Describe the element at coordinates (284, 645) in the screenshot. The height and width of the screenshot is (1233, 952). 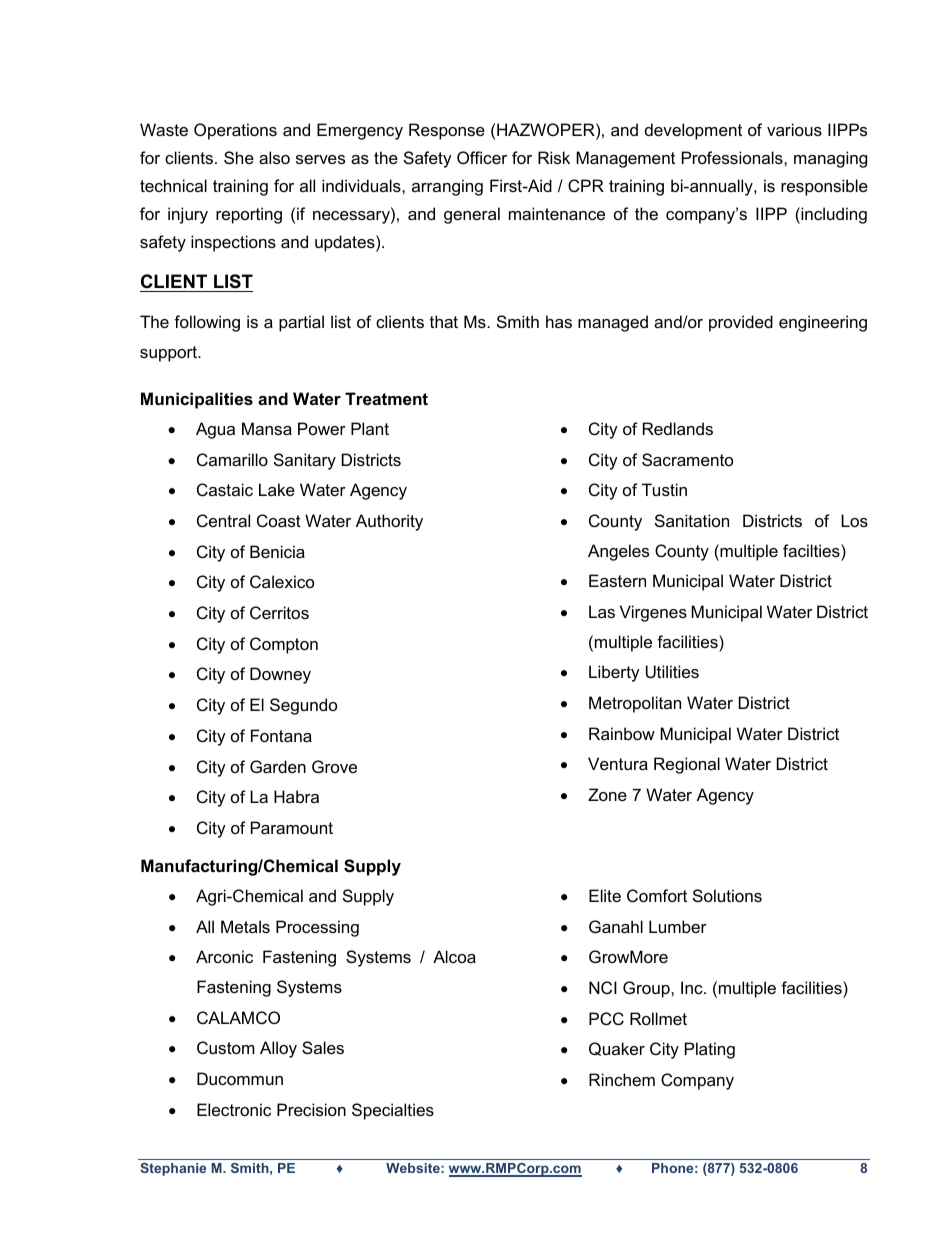
I see `Compton` at that location.
